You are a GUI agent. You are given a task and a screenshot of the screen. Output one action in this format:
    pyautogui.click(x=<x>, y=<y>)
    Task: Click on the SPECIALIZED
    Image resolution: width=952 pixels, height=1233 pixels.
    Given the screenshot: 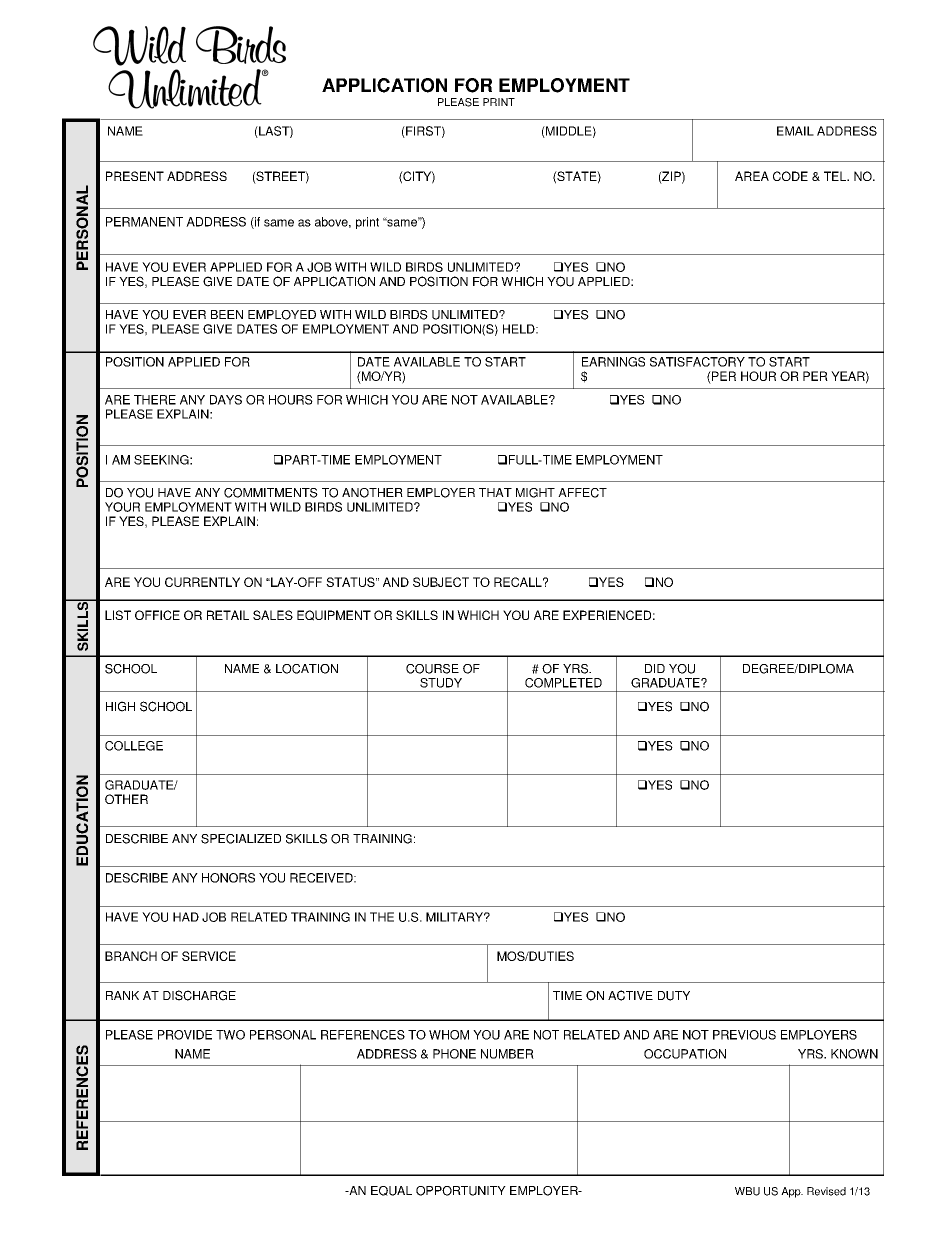 What is the action you would take?
    pyautogui.click(x=241, y=839)
